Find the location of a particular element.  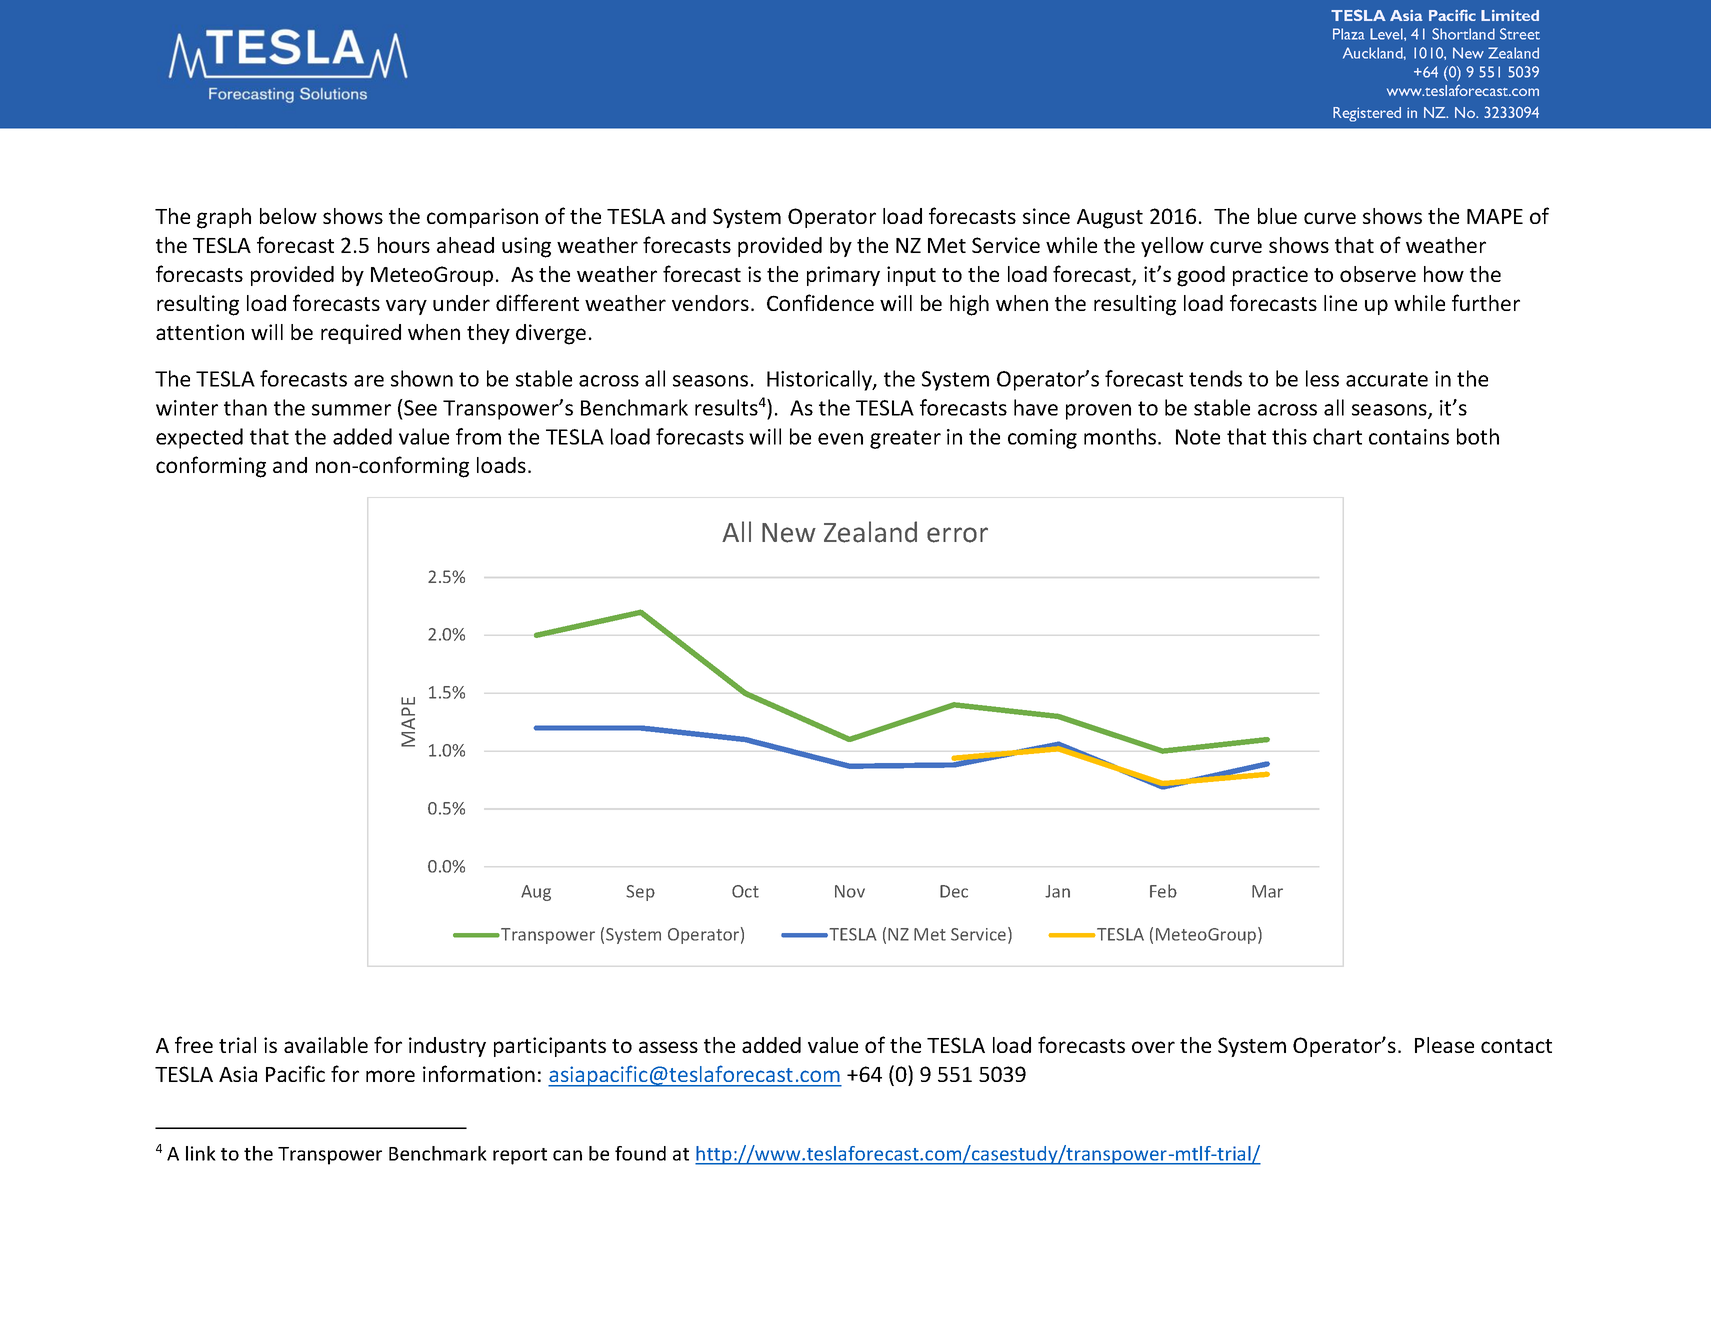

since is located at coordinates (1046, 216).
